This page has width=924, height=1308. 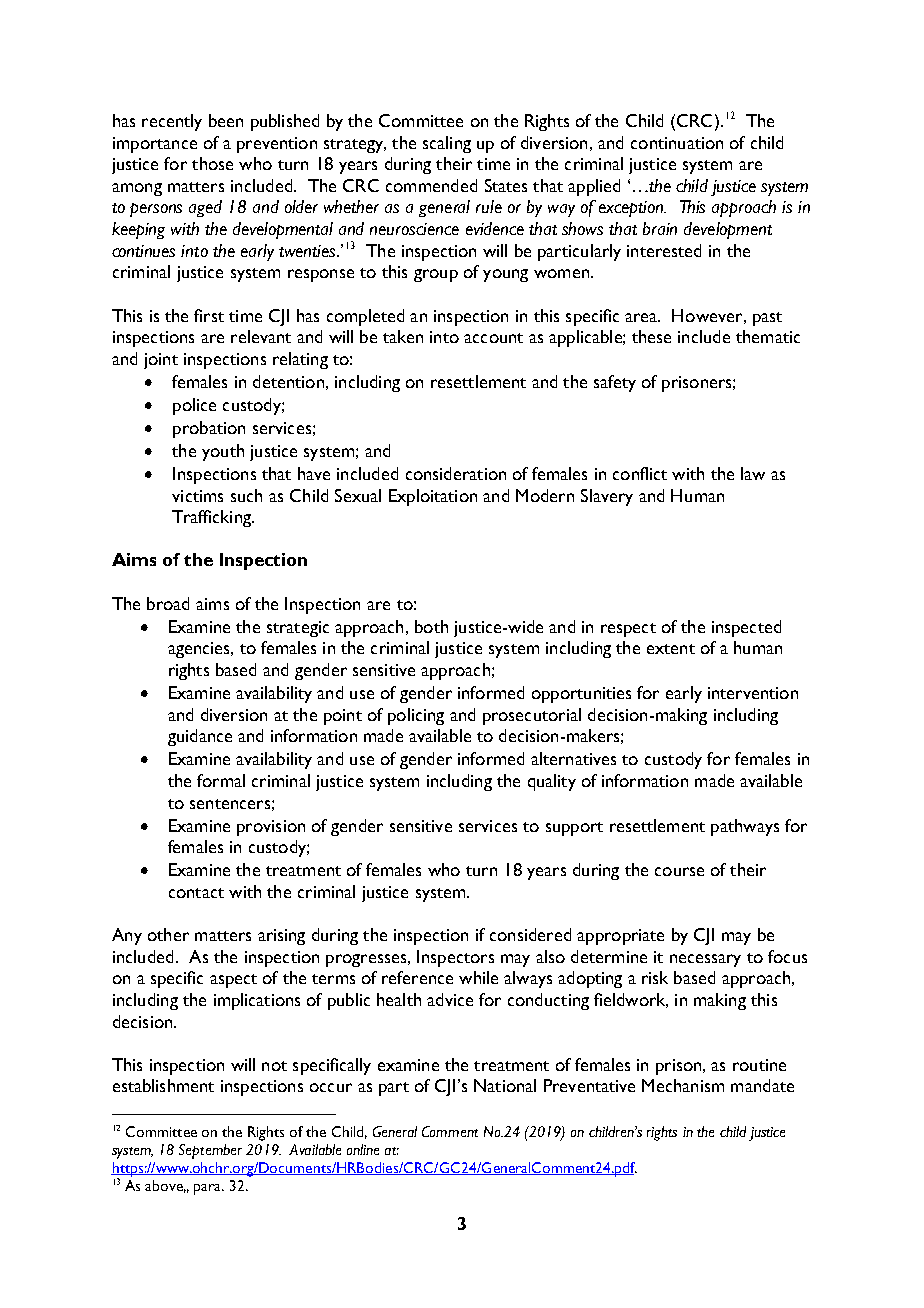 What do you see at coordinates (455, 958) in the page?
I see `Inspectors` at bounding box center [455, 958].
